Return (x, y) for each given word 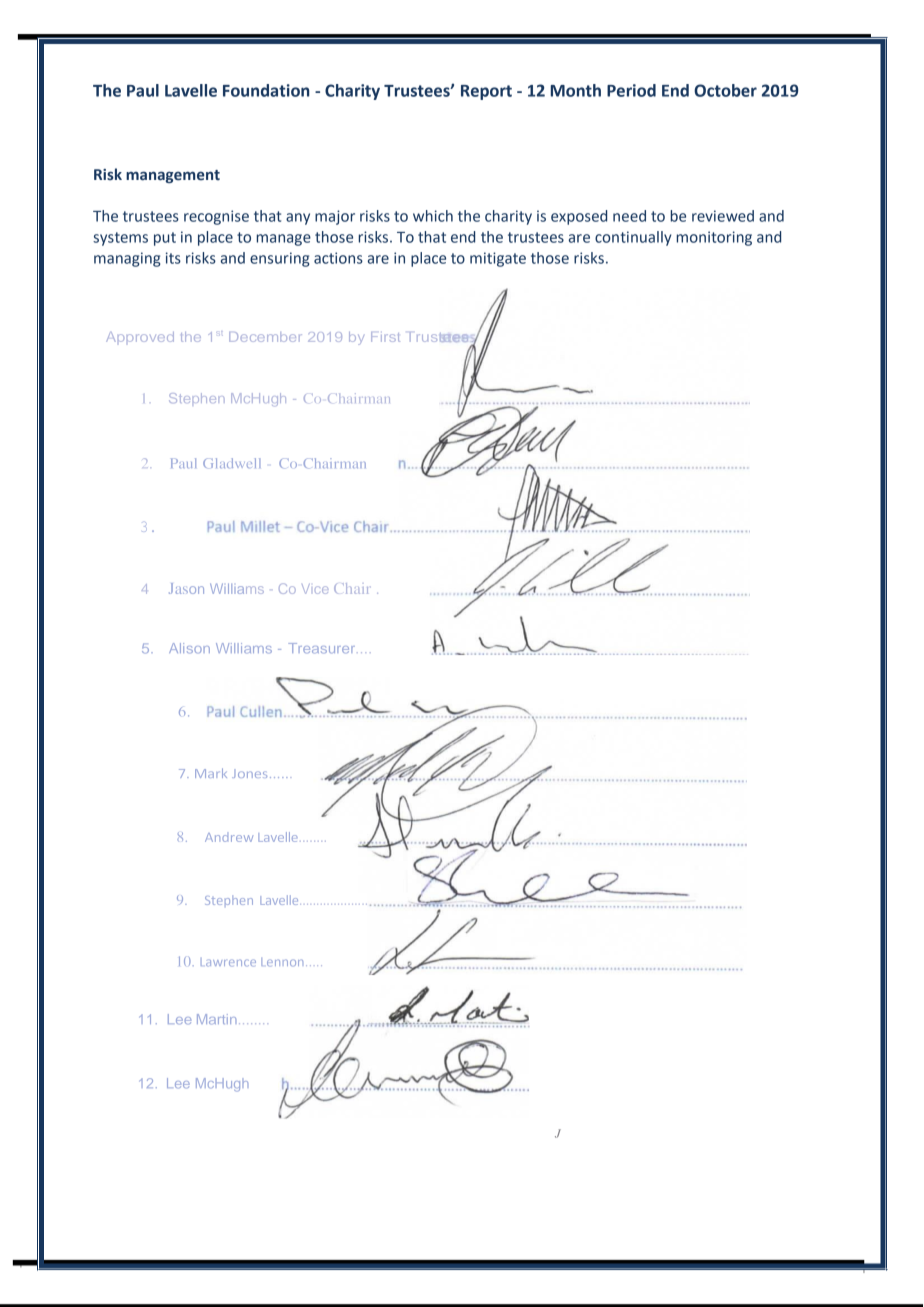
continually (633, 238)
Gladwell (232, 463)
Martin (216, 1019)
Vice (315, 589)
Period (631, 90)
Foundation (266, 90)
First (385, 337)
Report (486, 92)
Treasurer (323, 648)
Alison (189, 648)
